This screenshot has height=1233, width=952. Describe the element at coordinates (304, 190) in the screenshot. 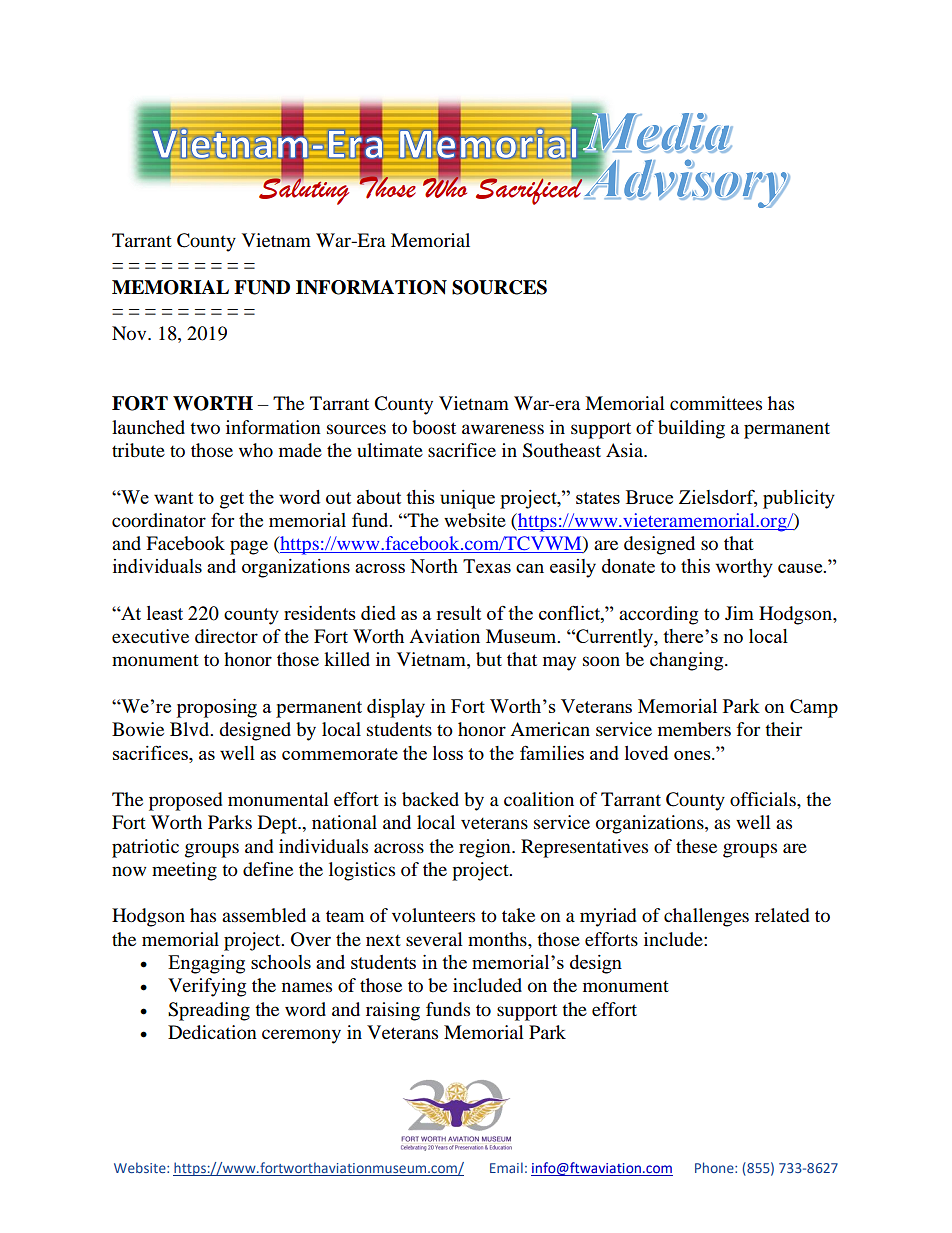

I see `Saluting` at that location.
